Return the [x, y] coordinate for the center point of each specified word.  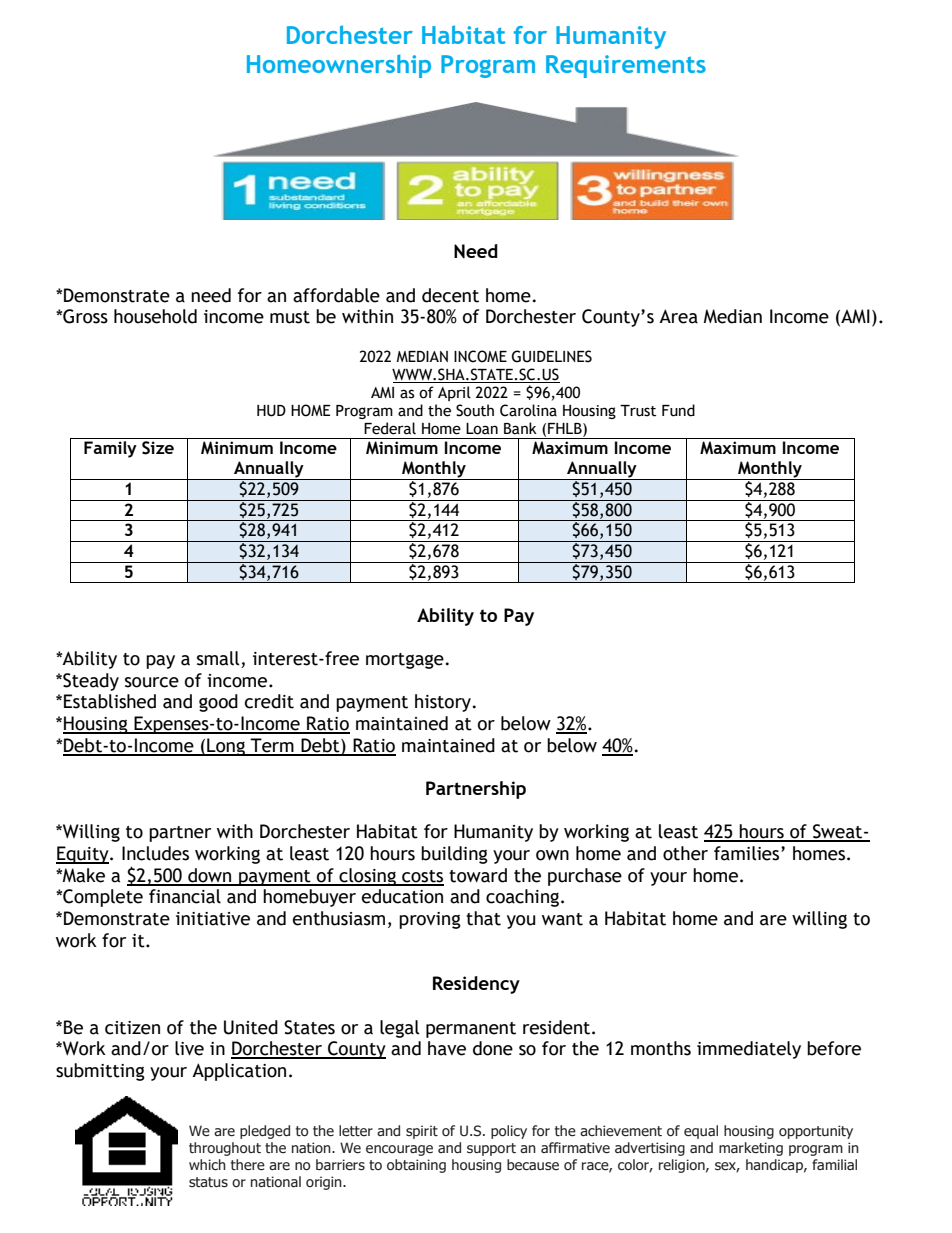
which [207, 1165]
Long [226, 747]
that [483, 918]
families [748, 853]
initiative [213, 919]
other [685, 853]
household [155, 316]
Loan [482, 429]
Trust [638, 411]
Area [678, 316]
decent [450, 295]
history [444, 703]
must [290, 317]
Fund [678, 410]
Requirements [626, 66]
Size [158, 448]
